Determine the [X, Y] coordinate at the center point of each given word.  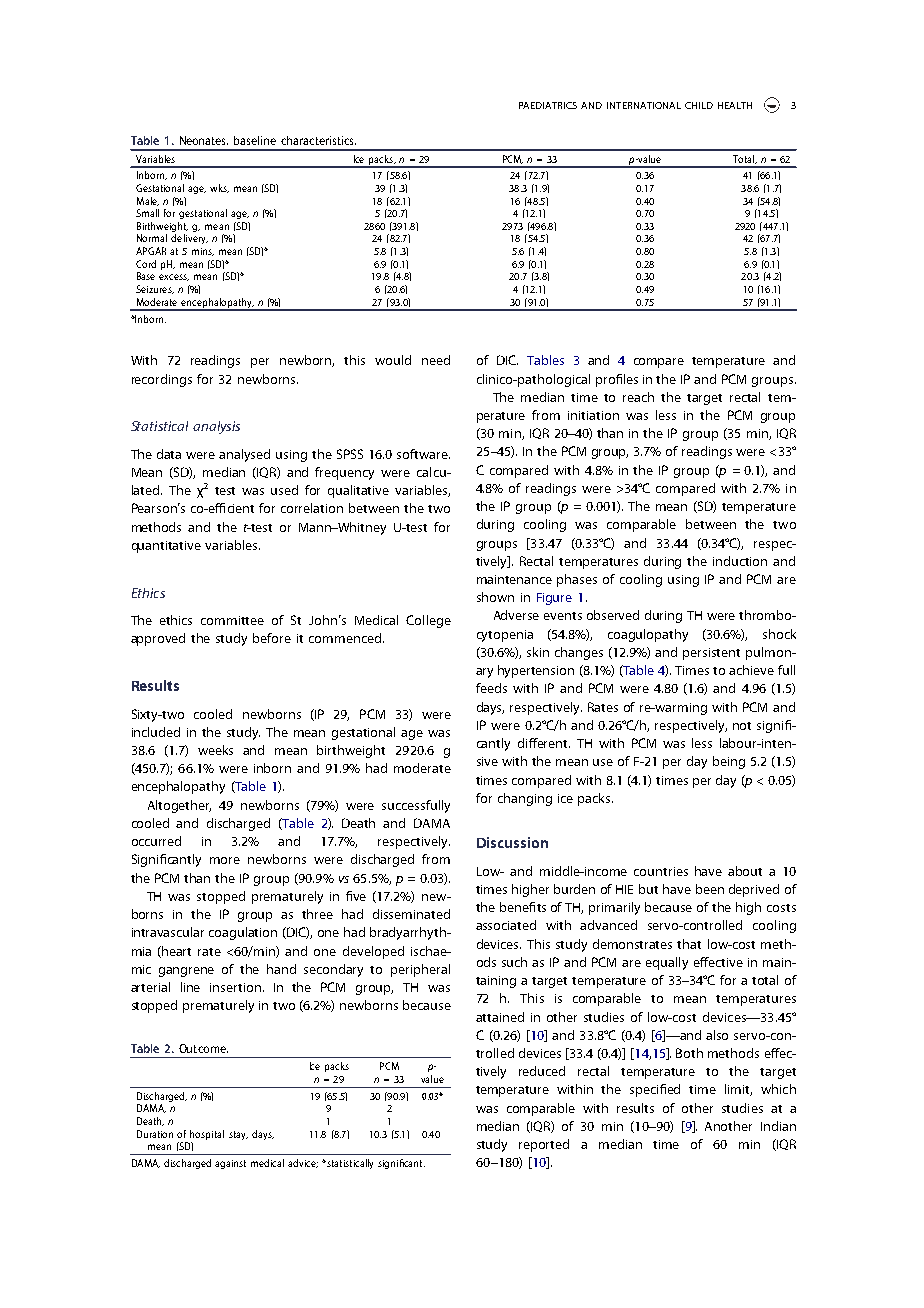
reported [544, 1145]
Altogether [179, 806]
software [423, 454]
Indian [778, 1126]
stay [238, 1135]
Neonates [204, 140]
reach [638, 397]
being [729, 762]
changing [525, 799]
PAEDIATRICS [548, 105]
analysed [244, 455]
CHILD [699, 105]
